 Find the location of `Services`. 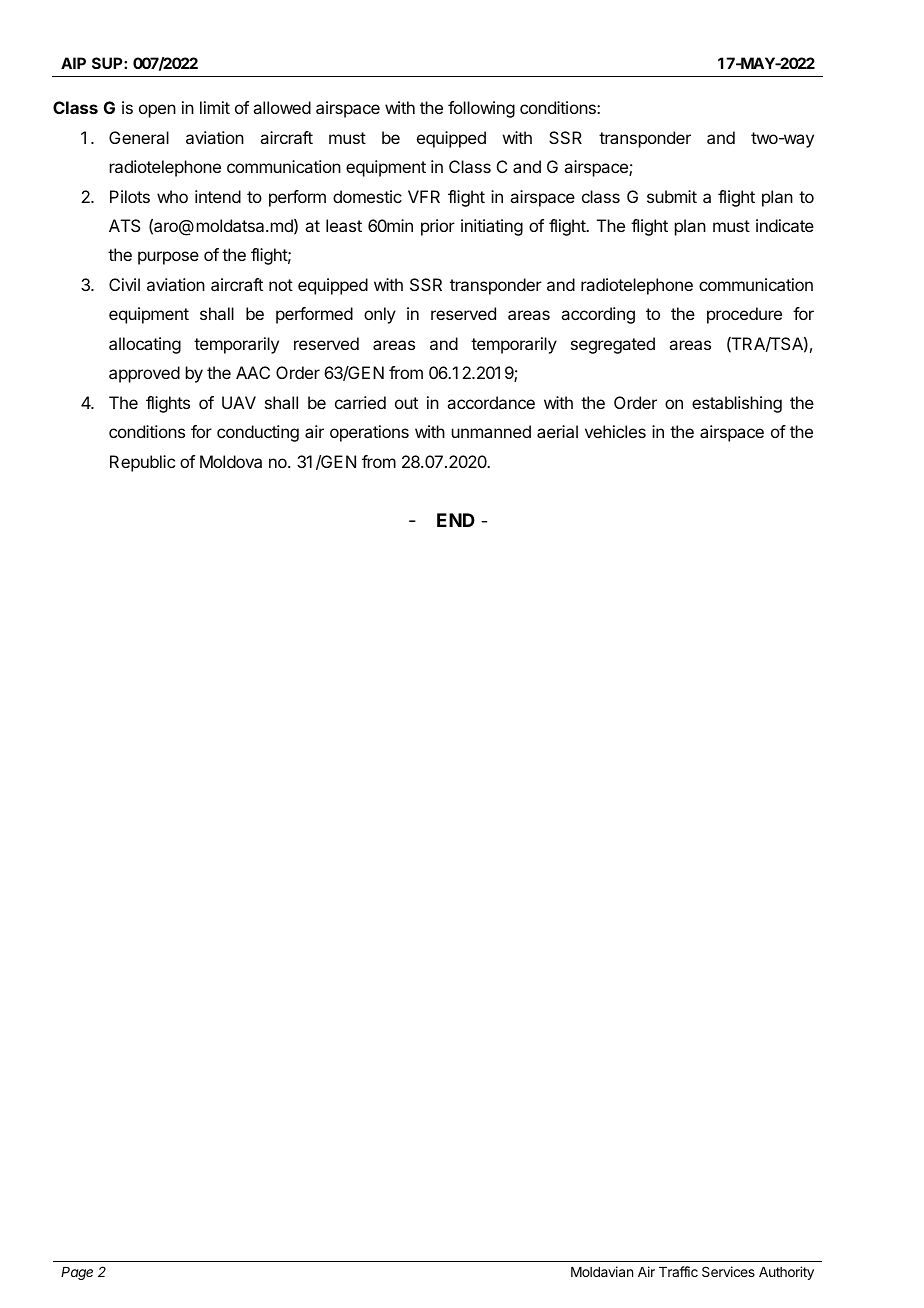

Services is located at coordinates (728, 1271).
